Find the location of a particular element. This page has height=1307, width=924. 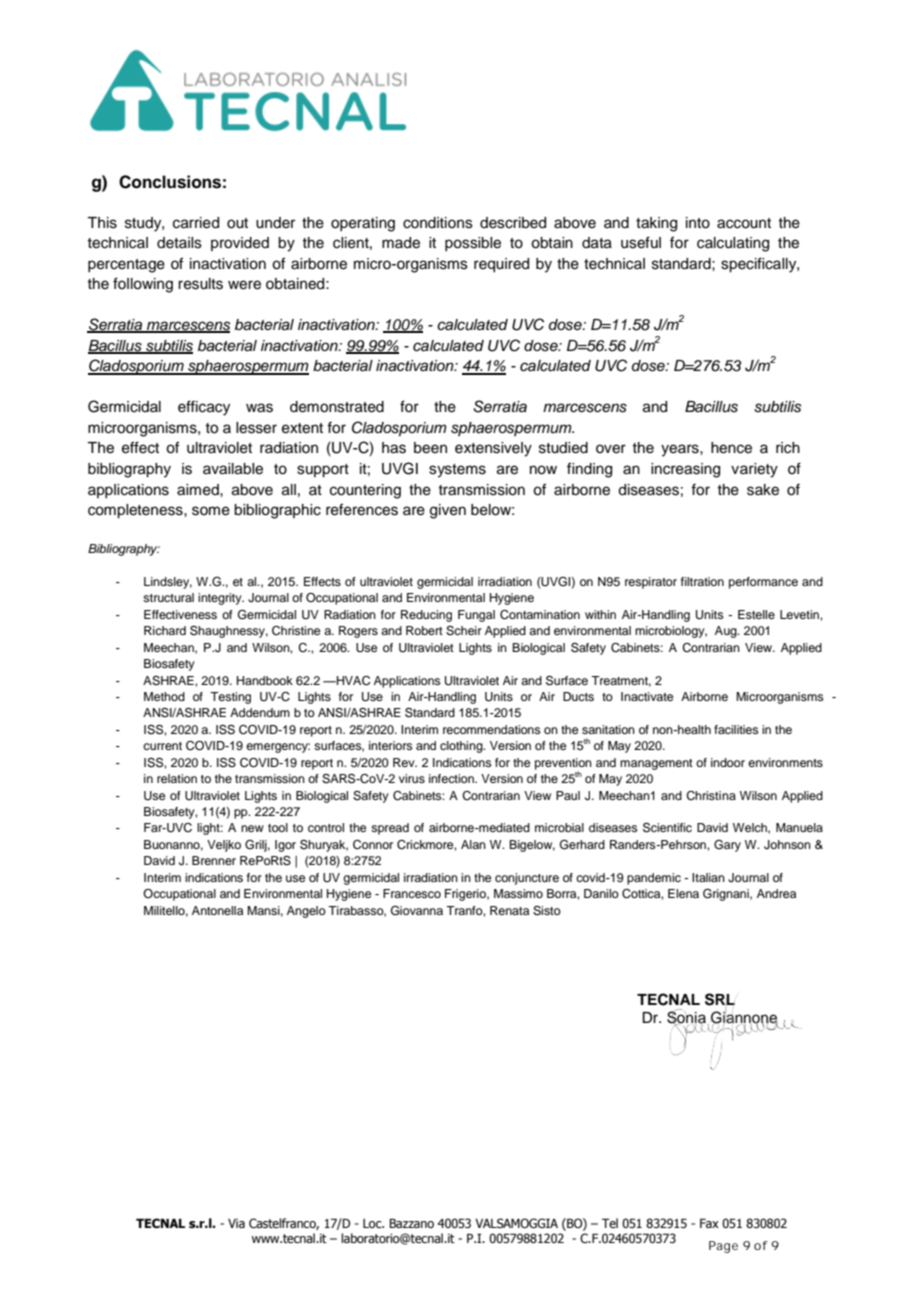

structural is located at coordinates (168, 597).
